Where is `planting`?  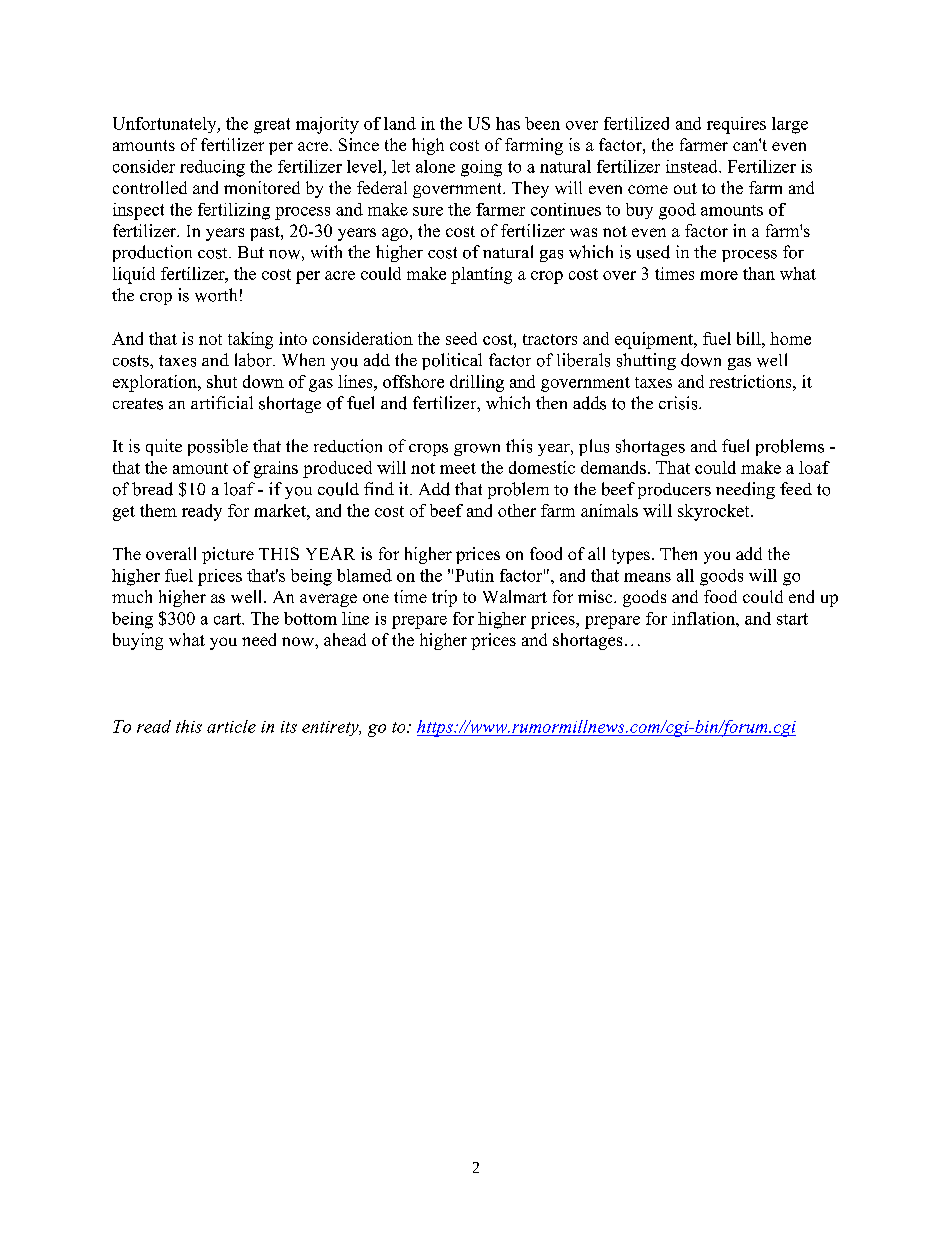
planting is located at coordinates (481, 275).
